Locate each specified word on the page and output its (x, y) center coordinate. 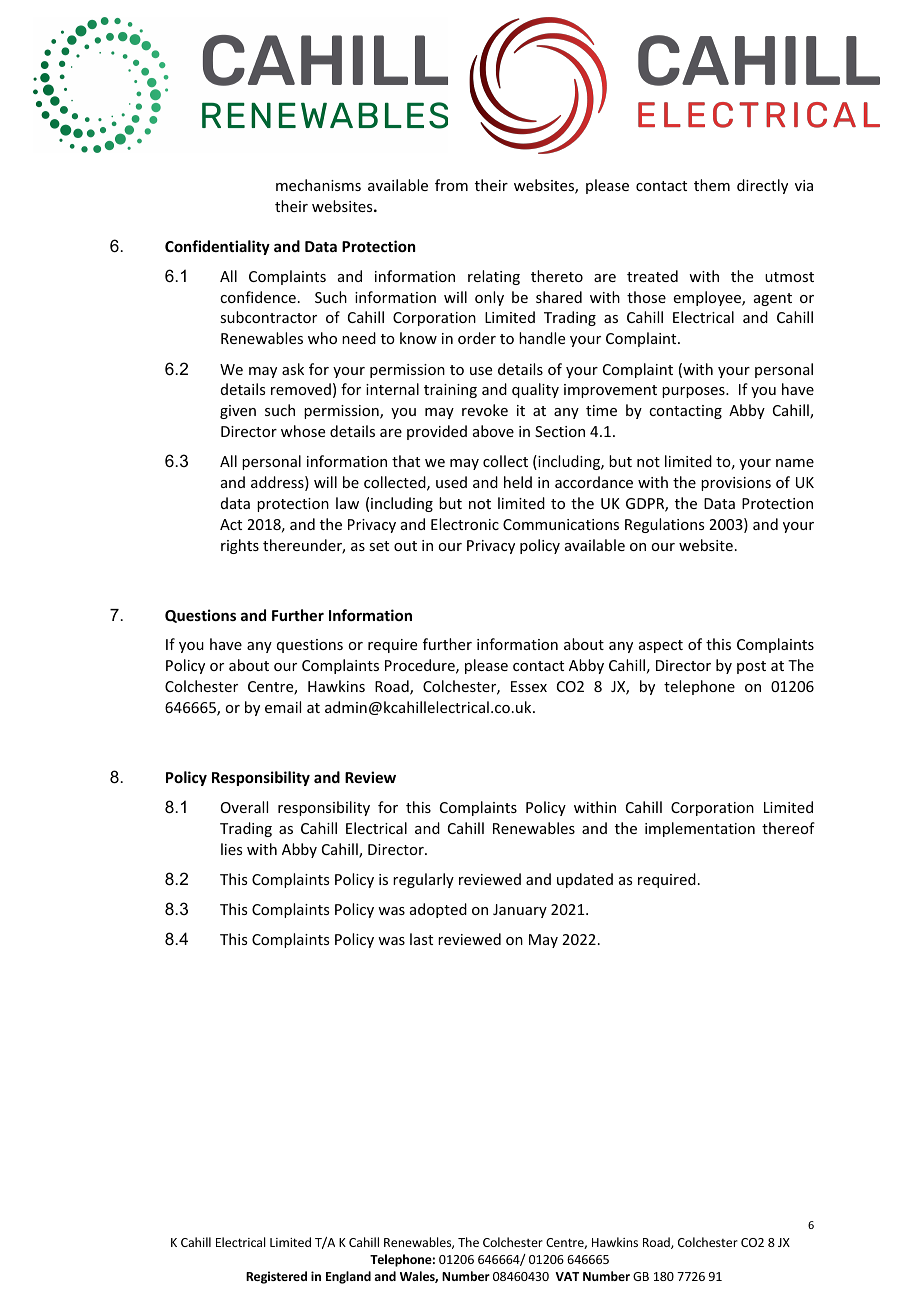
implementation (700, 829)
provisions (736, 484)
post (751, 667)
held (518, 482)
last (421, 939)
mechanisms (318, 185)
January (520, 911)
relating (494, 277)
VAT (567, 1276)
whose (303, 431)
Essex (529, 686)
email (283, 707)
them (712, 185)
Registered (276, 1277)
